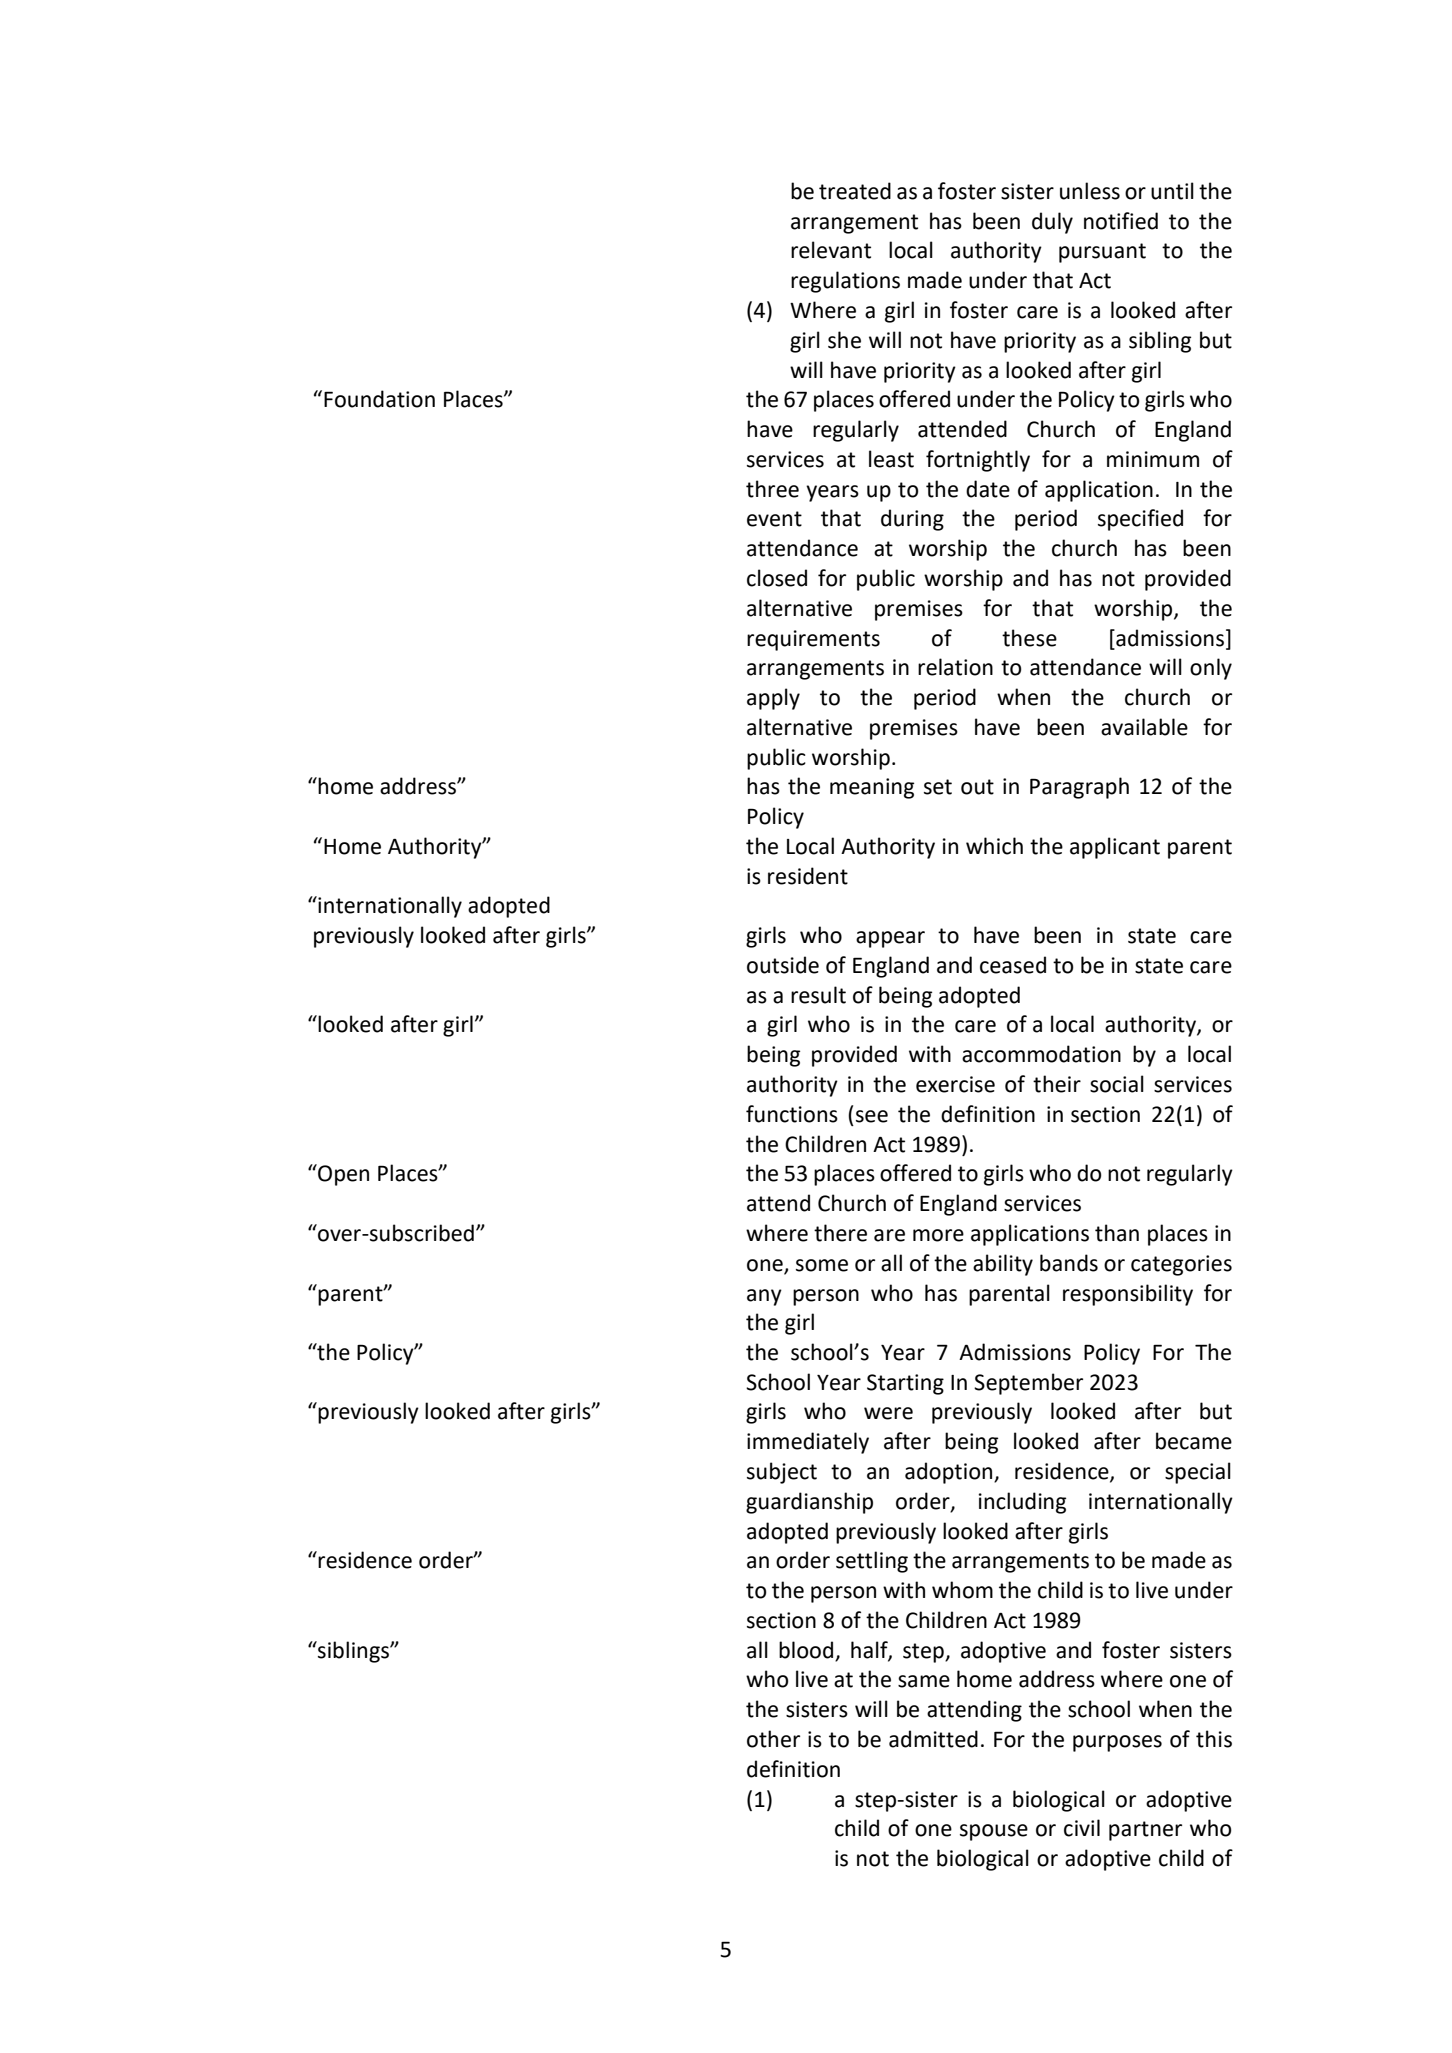 This page has height=2053, width=1452. I want to click on Open, so click(342, 1175).
